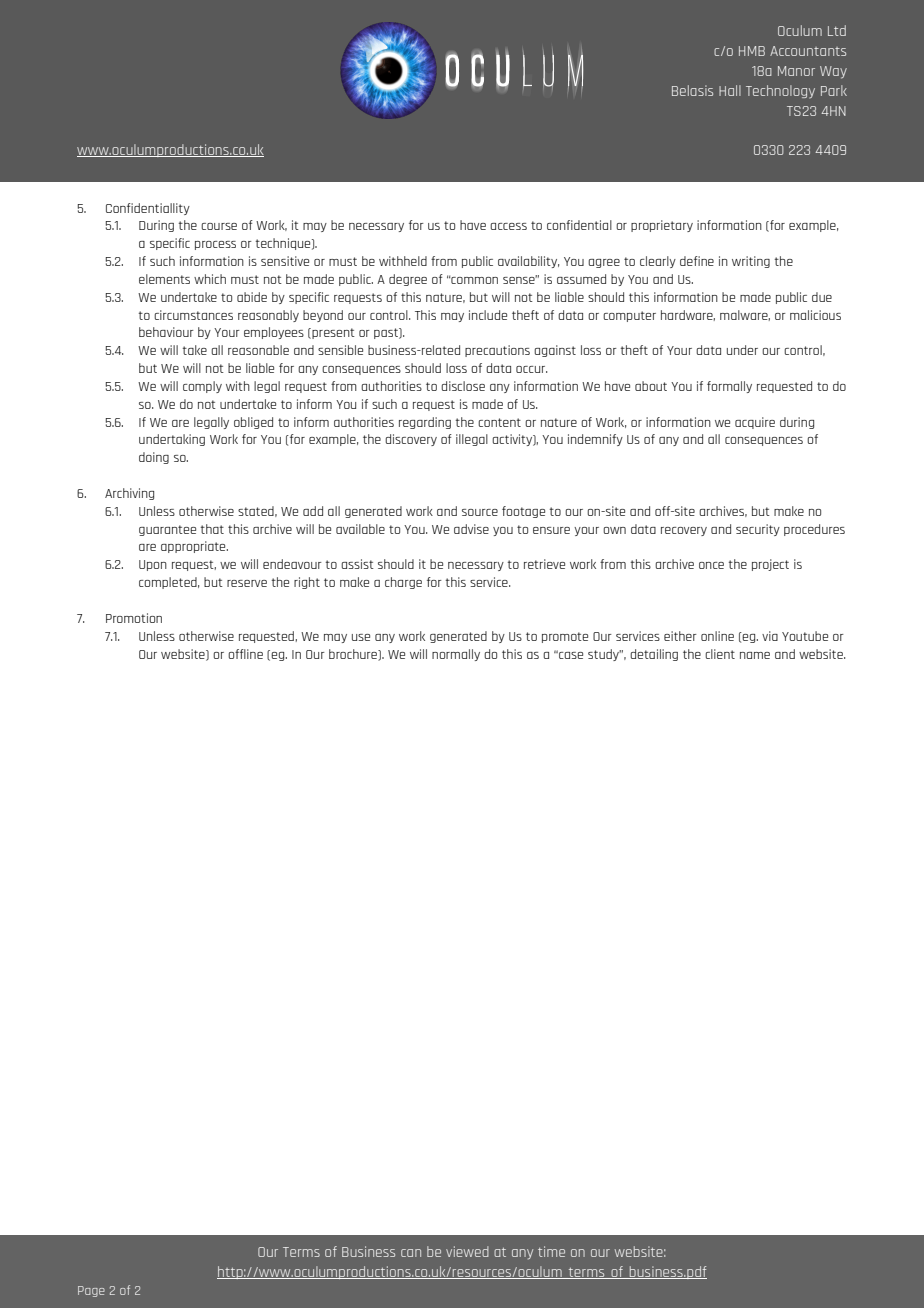 The width and height of the page is (924, 1308). What do you see at coordinates (720, 654) in the page?
I see `client` at bounding box center [720, 654].
